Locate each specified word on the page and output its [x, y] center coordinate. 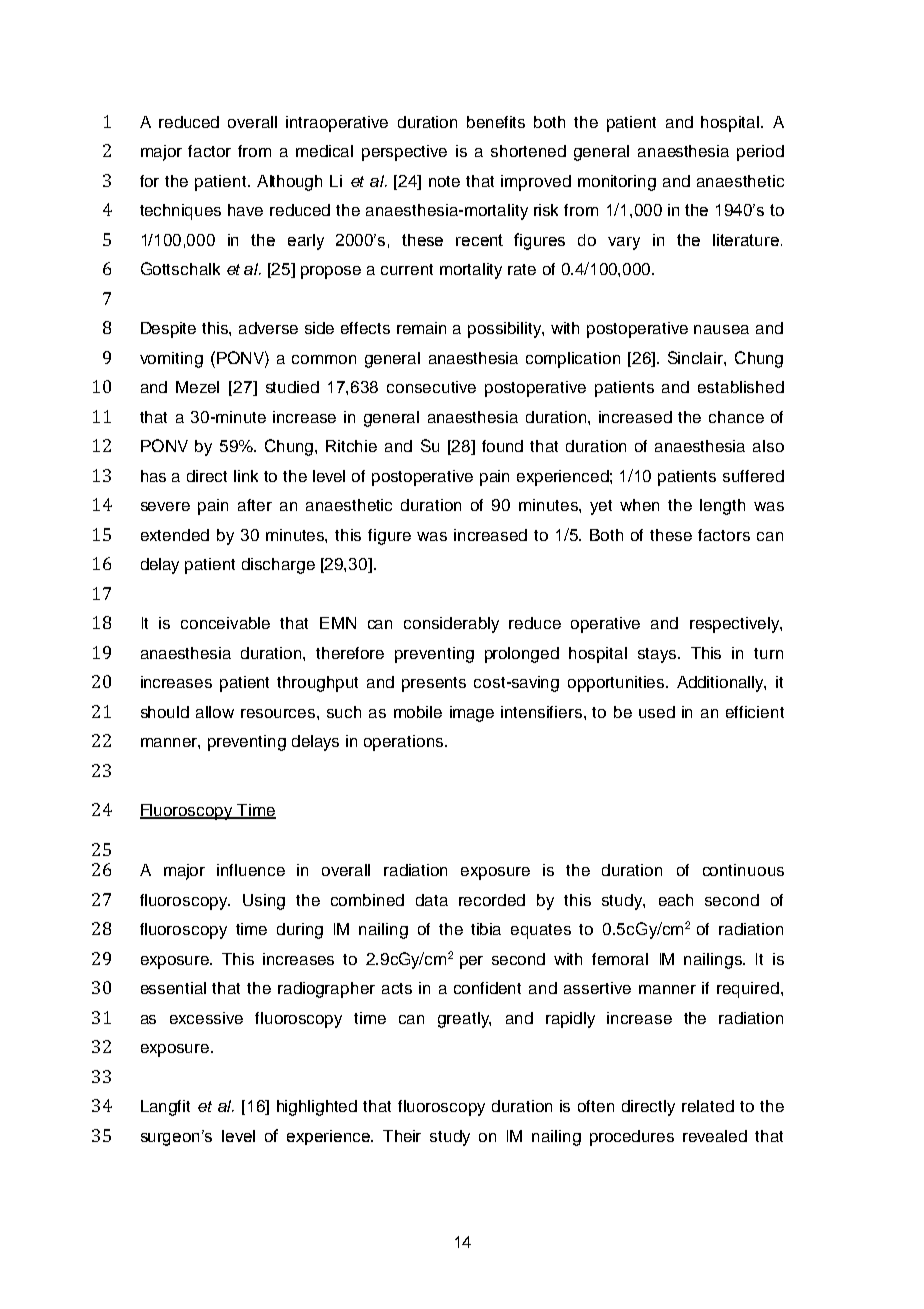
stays [658, 655]
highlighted [317, 1108]
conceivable [225, 623]
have [245, 210]
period [760, 153]
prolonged [522, 655]
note [444, 181]
